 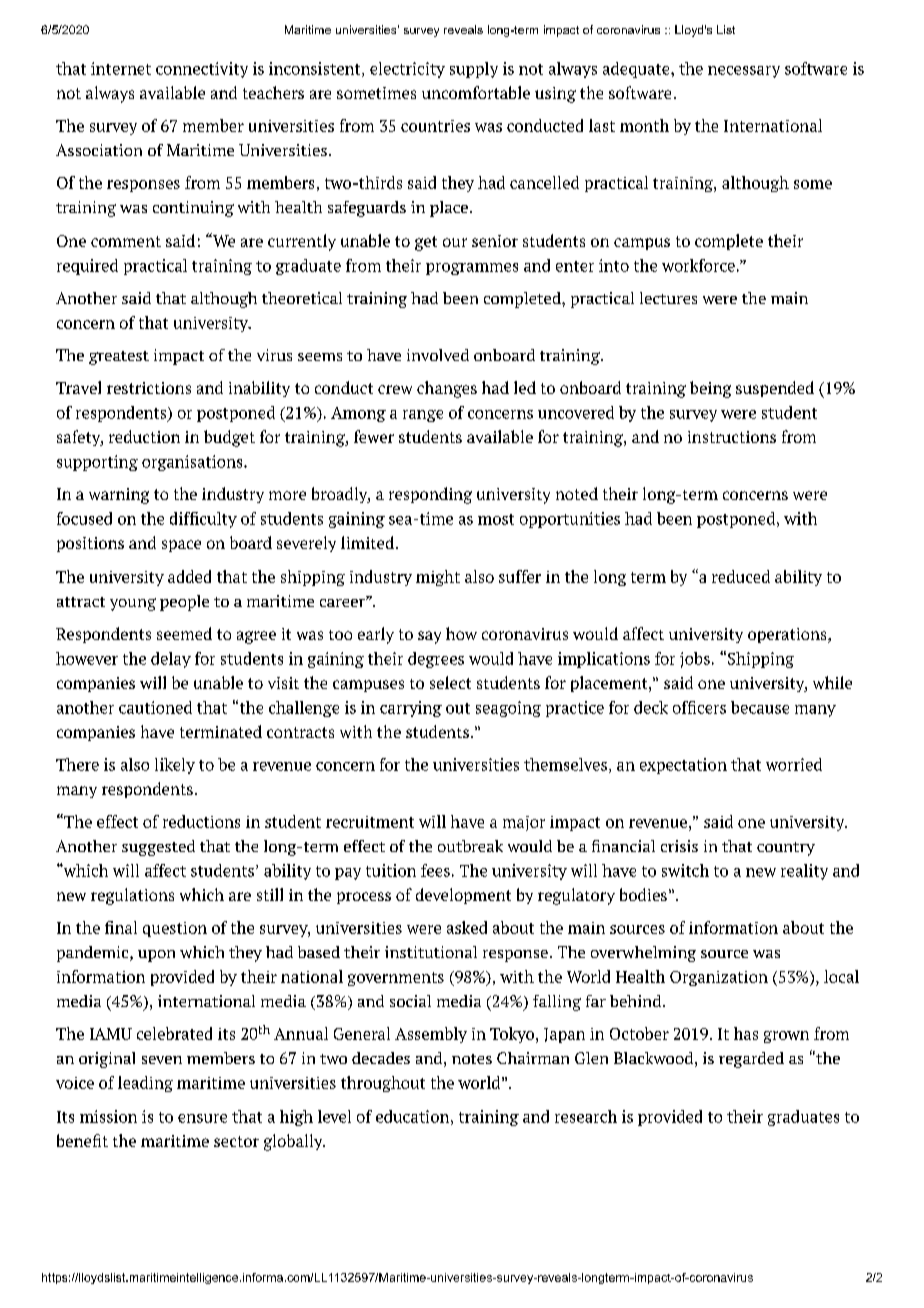 What do you see at coordinates (438, 578) in the screenshot?
I see `might` at bounding box center [438, 578].
